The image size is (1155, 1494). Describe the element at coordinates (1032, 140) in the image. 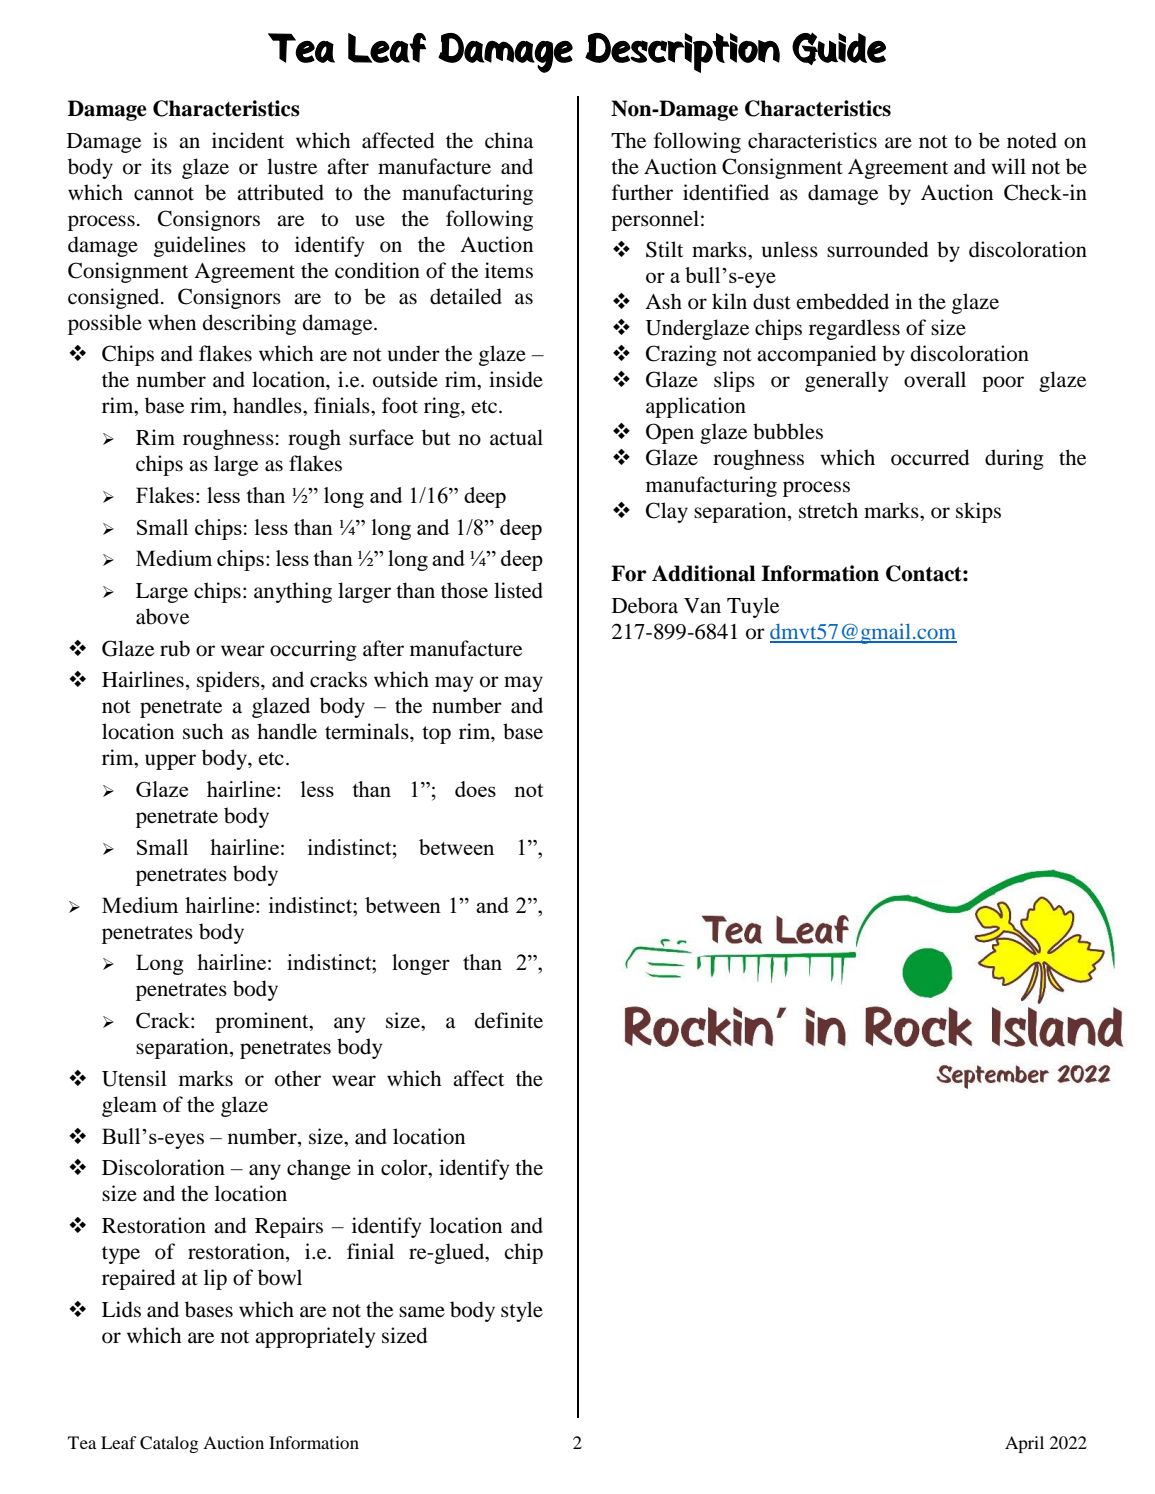

I see `noted` at that location.
